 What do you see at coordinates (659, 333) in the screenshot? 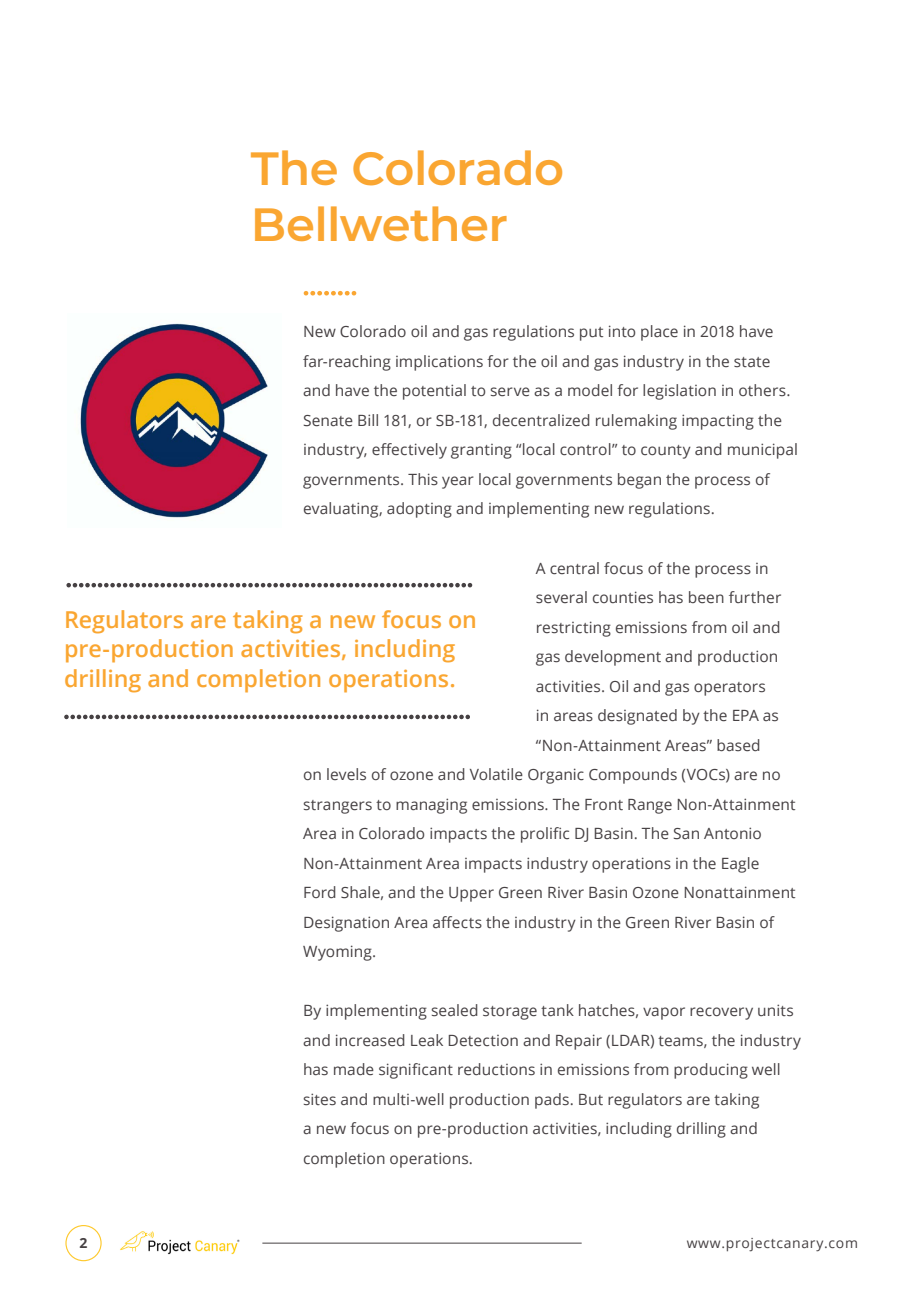
I see `place` at bounding box center [659, 333].
